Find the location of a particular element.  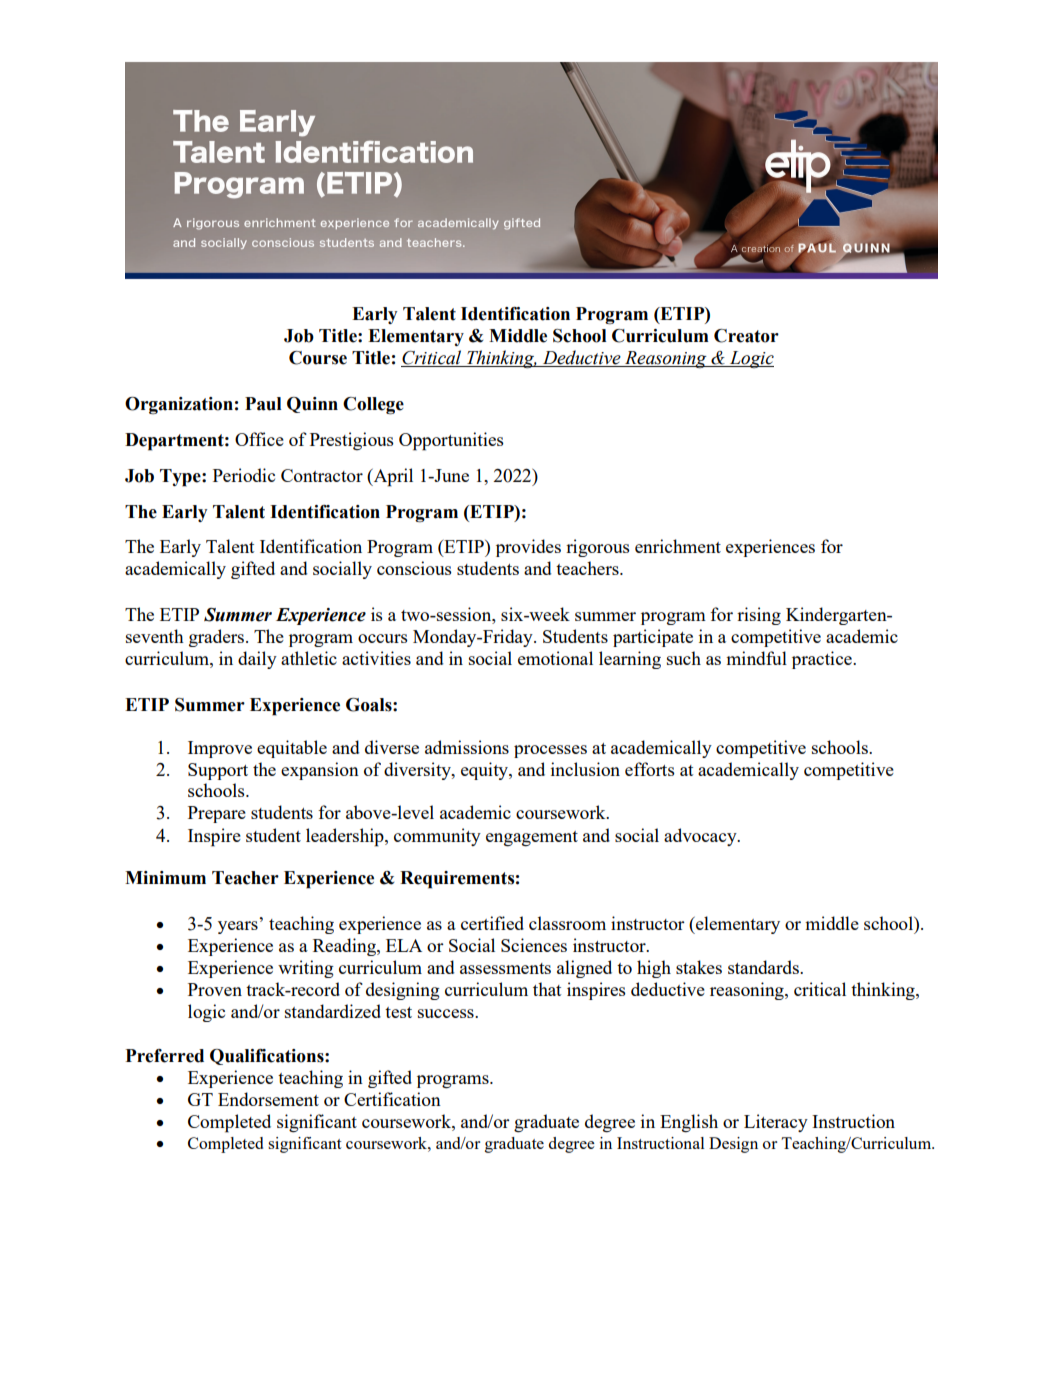

Improve is located at coordinates (220, 749).
